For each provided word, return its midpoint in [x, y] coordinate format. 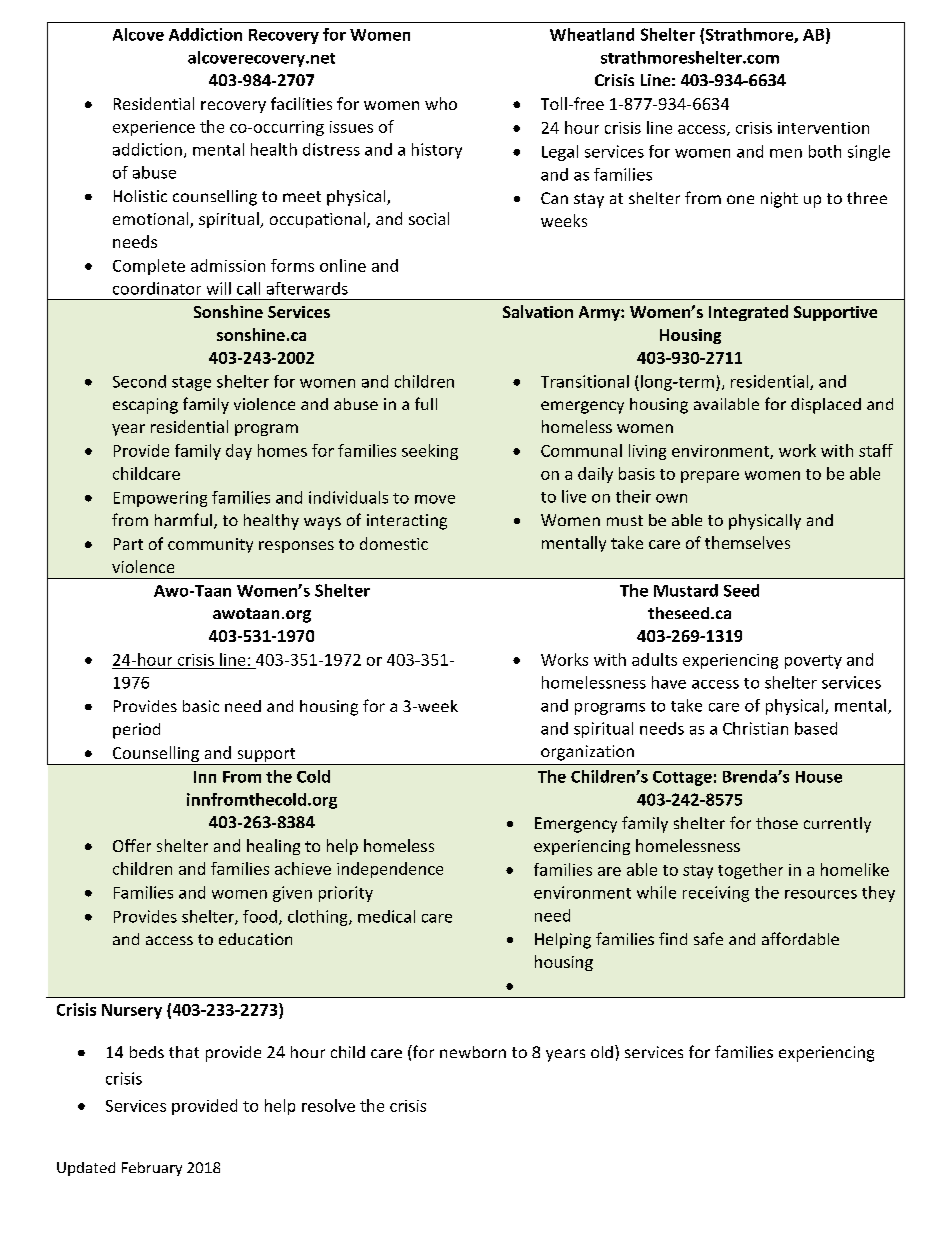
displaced [826, 406]
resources [821, 894]
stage [191, 384]
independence [390, 870]
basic [201, 706]
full [426, 403]
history [437, 151]
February [152, 1169]
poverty [813, 662]
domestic [394, 543]
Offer [132, 845]
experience [154, 128]
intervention [823, 128]
